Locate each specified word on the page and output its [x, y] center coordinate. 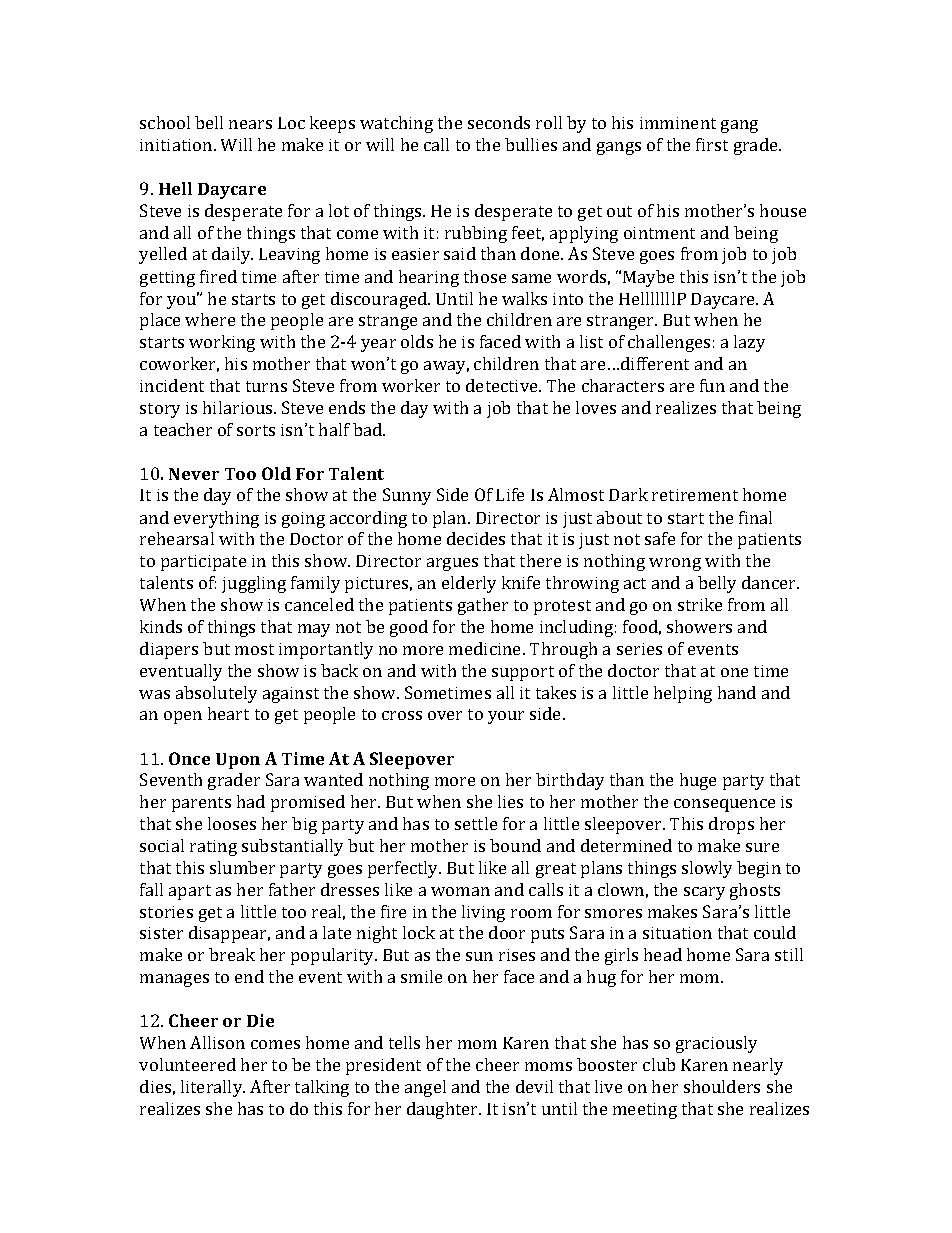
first [712, 144]
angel [425, 1088]
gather [483, 606]
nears [250, 124]
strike [700, 604]
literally [213, 1088]
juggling [254, 584]
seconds [499, 122]
